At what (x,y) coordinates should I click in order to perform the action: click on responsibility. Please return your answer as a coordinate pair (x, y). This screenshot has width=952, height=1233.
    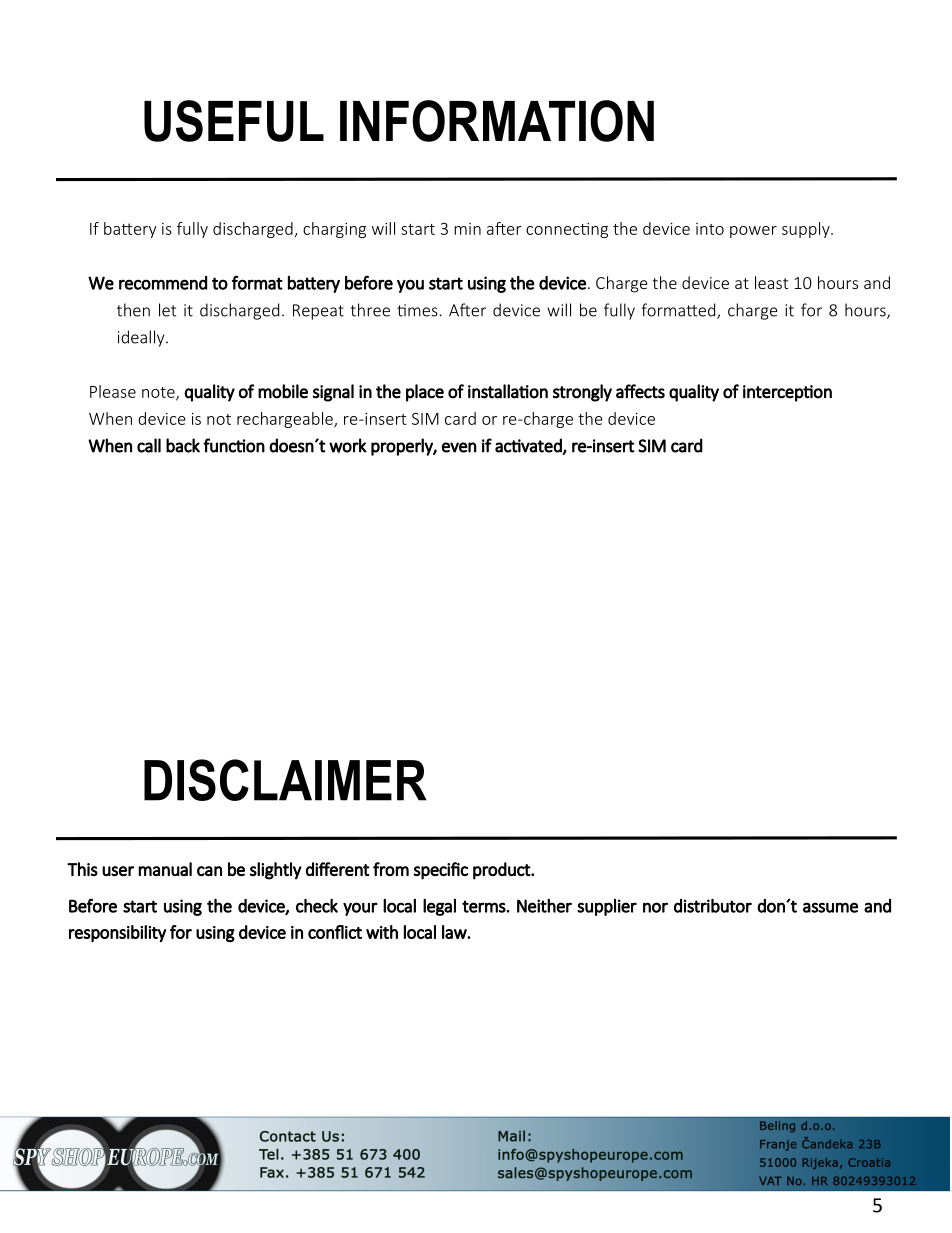
    Looking at the image, I should click on (117, 933).
